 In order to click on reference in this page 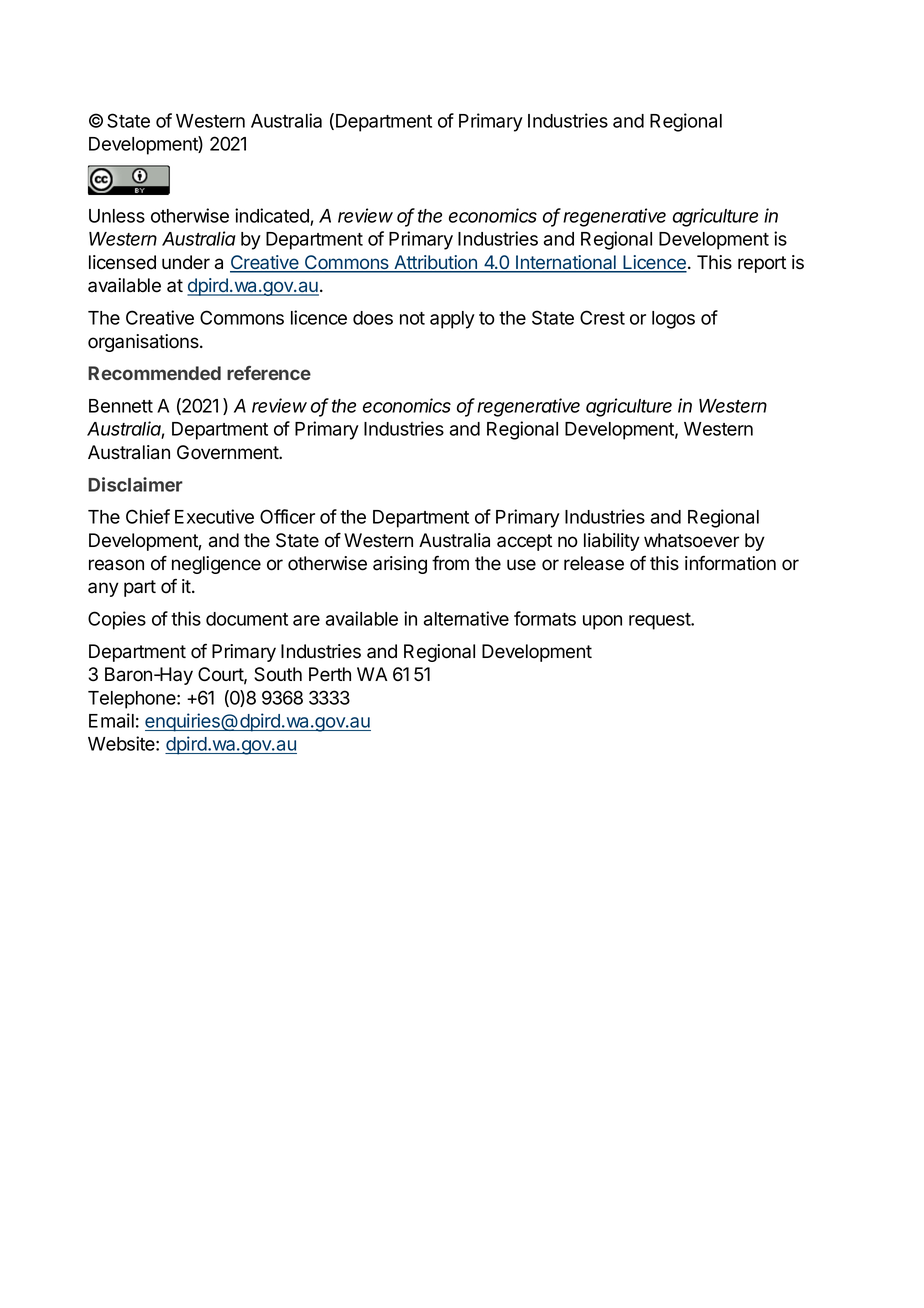, I will do `click(269, 373)`.
